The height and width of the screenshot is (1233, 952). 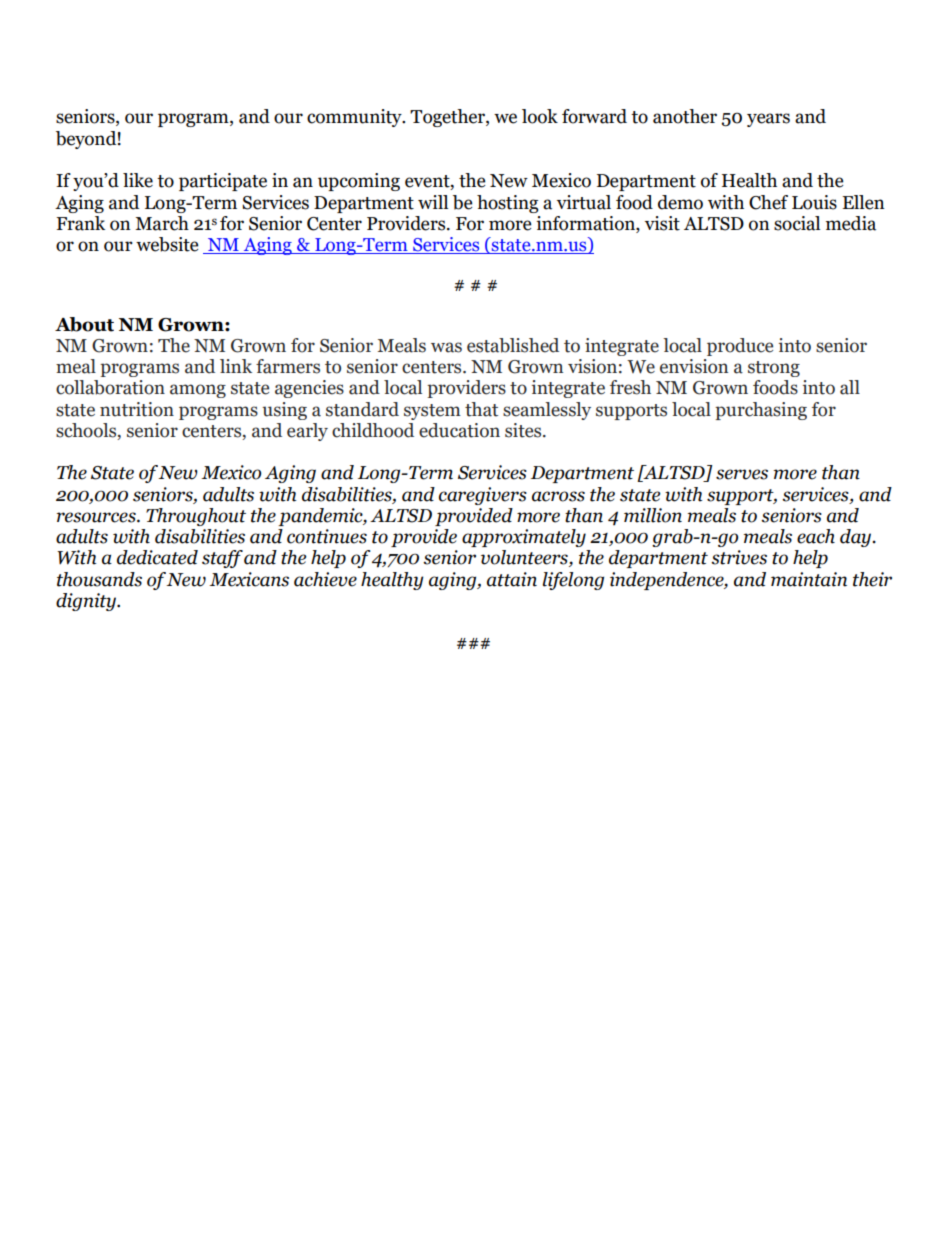 What do you see at coordinates (446, 347) in the screenshot?
I see `was` at bounding box center [446, 347].
